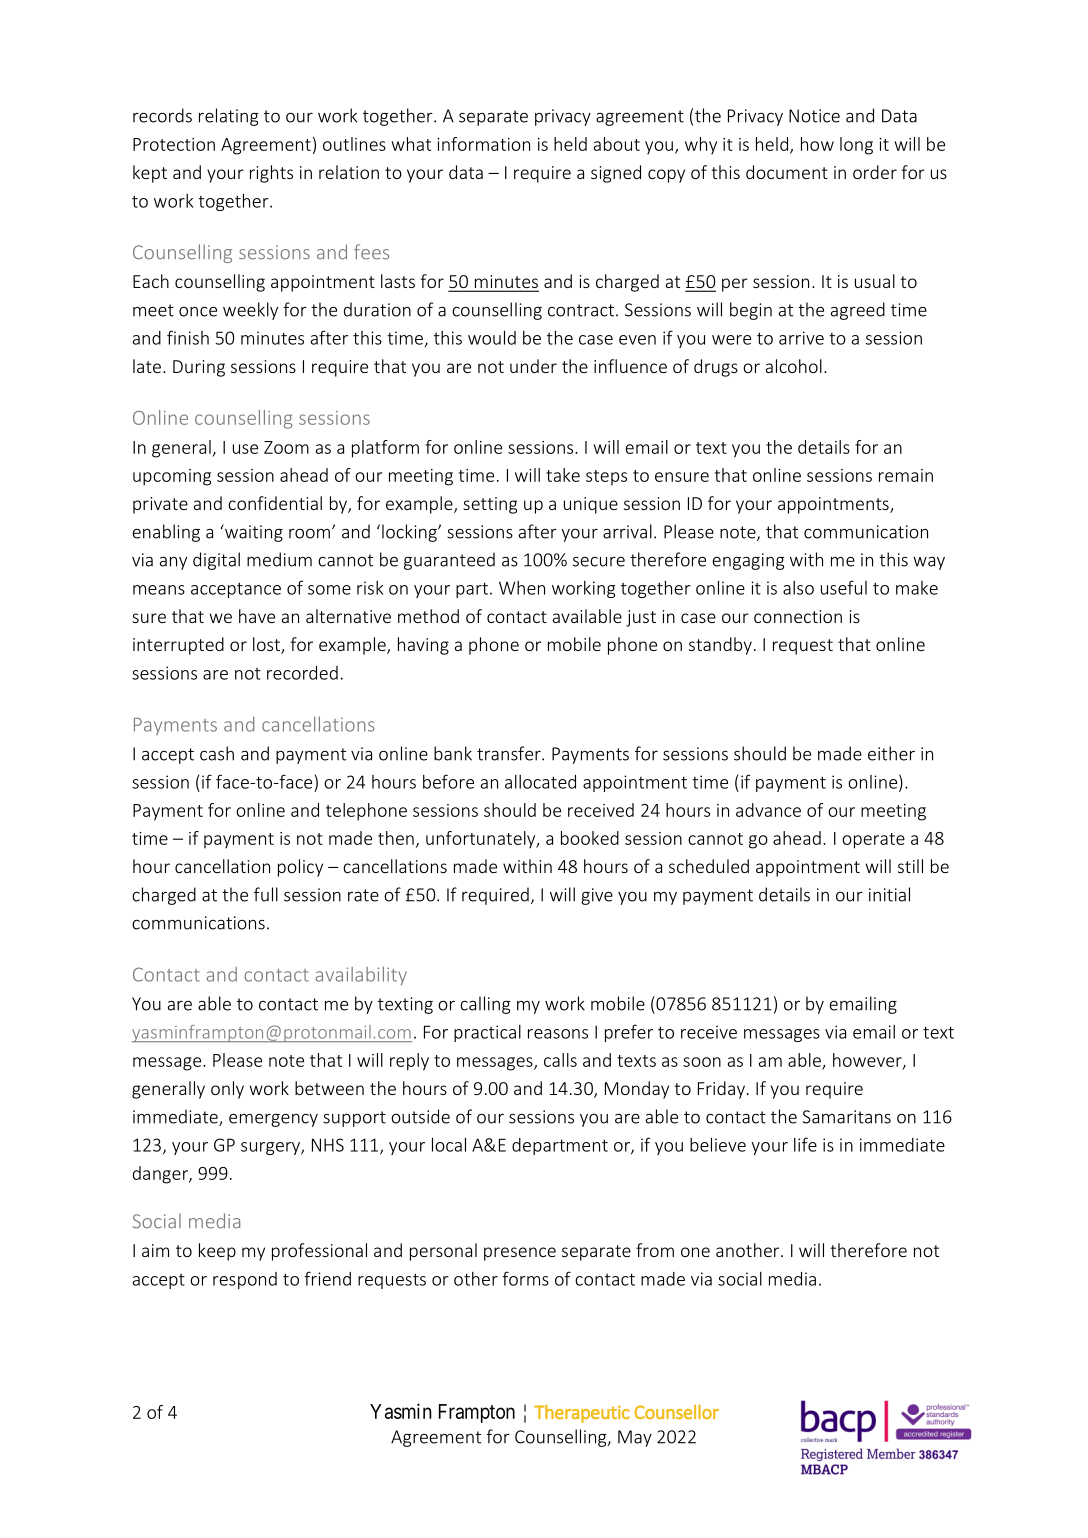  I want to click on rights, so click(271, 174).
